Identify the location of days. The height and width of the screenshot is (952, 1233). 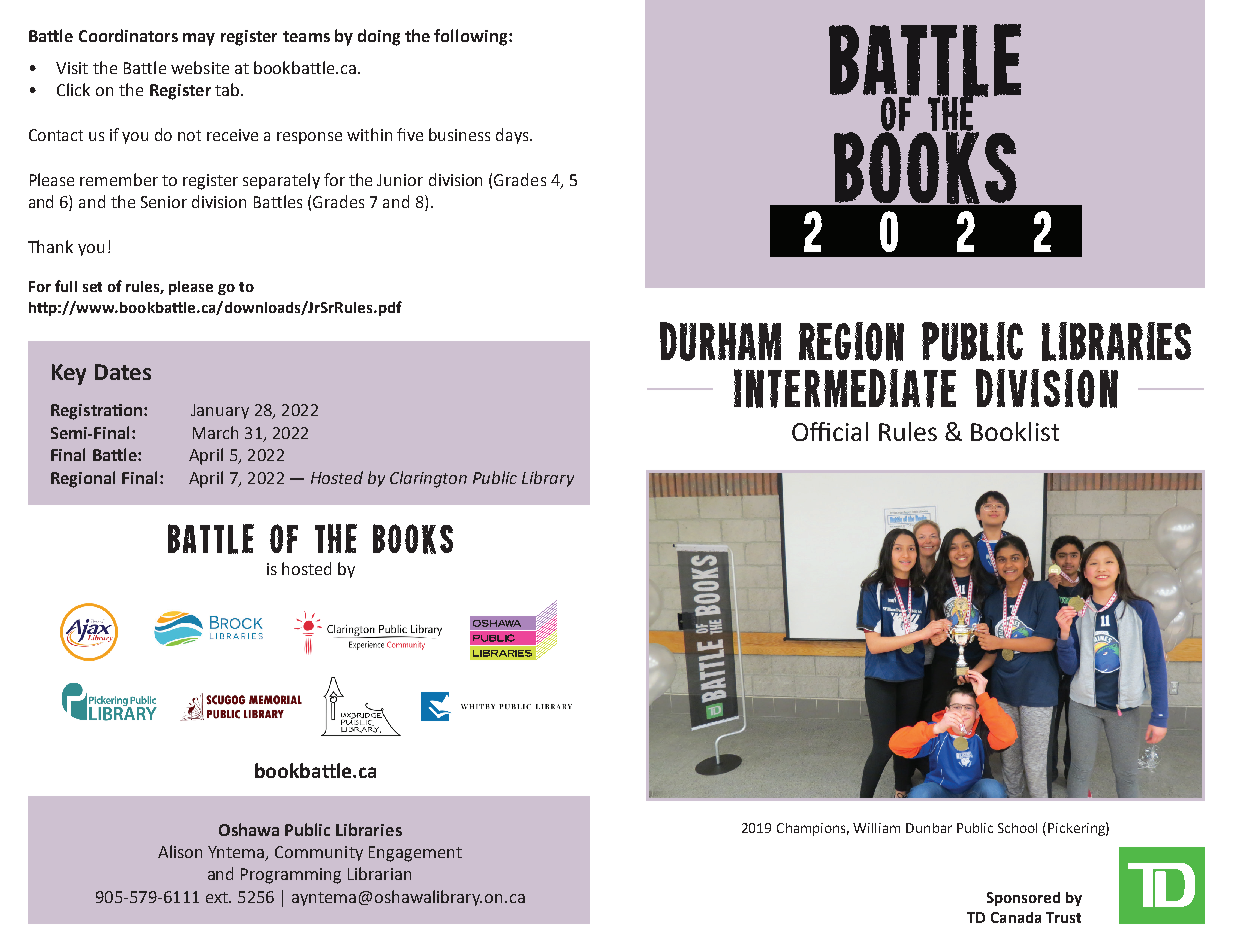
(513, 136).
